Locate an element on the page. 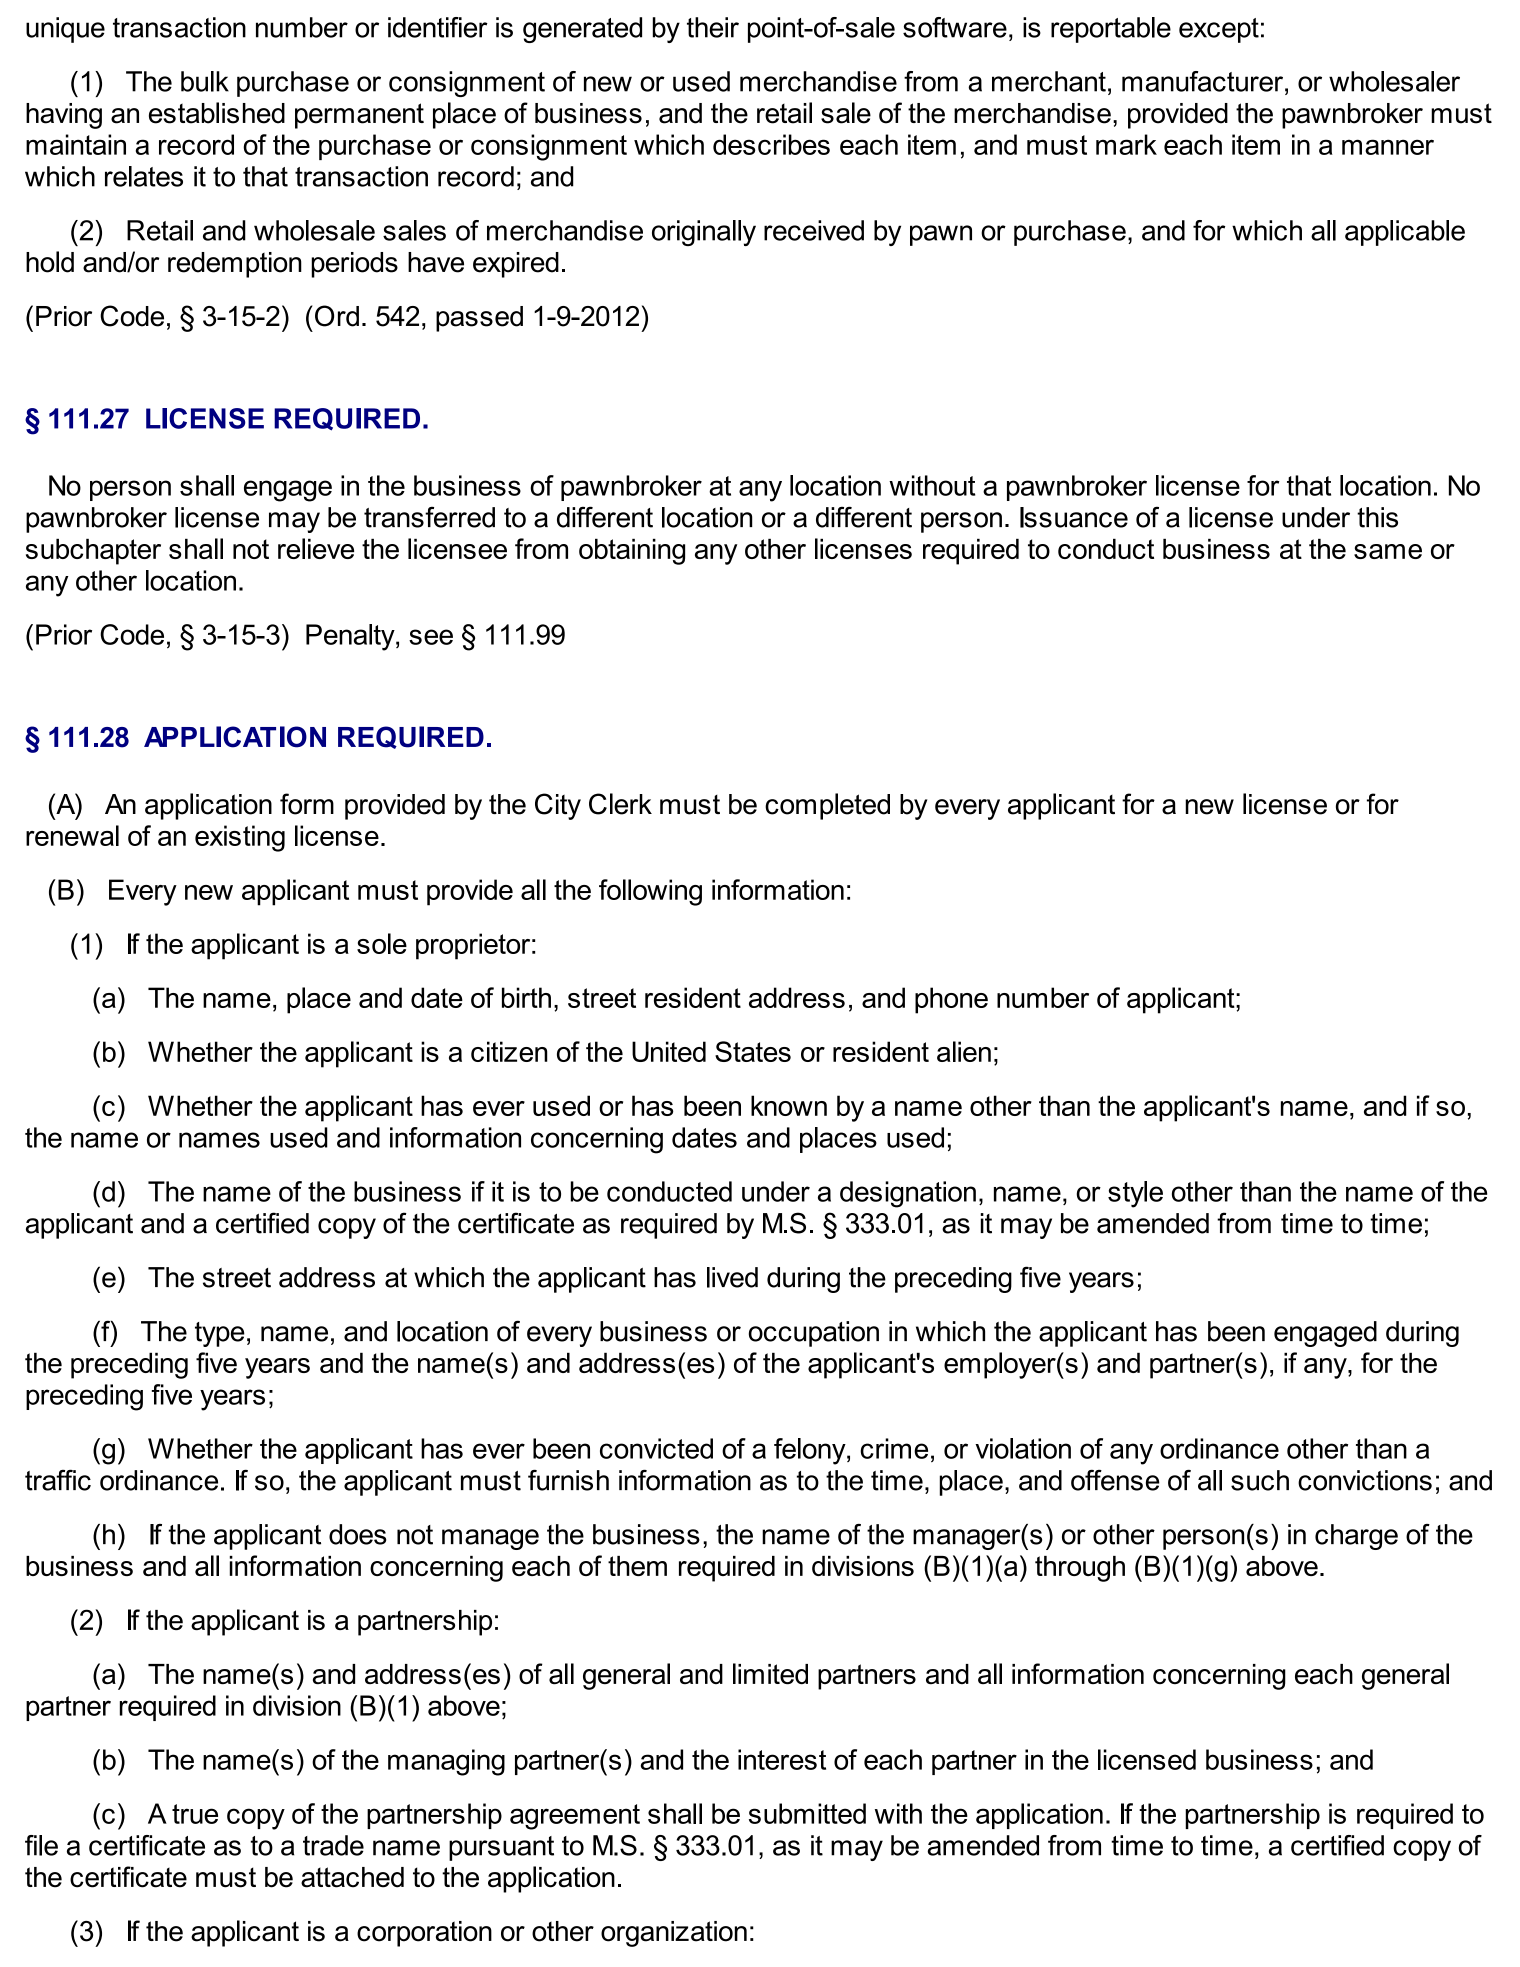 Image resolution: width=1520 pixels, height=1967 pixels. sole is located at coordinates (382, 943).
